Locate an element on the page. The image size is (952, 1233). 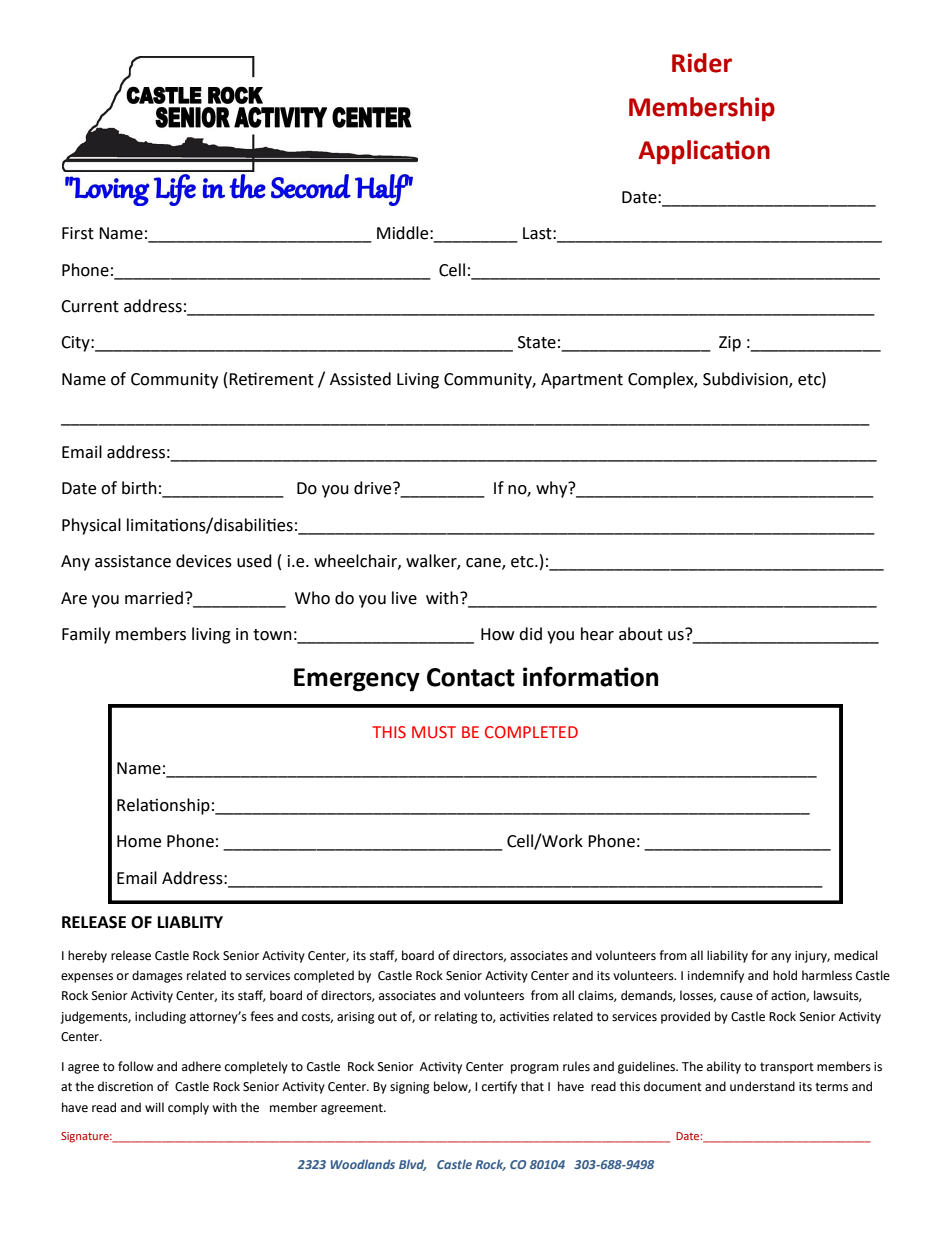
will is located at coordinates (154, 1107).
